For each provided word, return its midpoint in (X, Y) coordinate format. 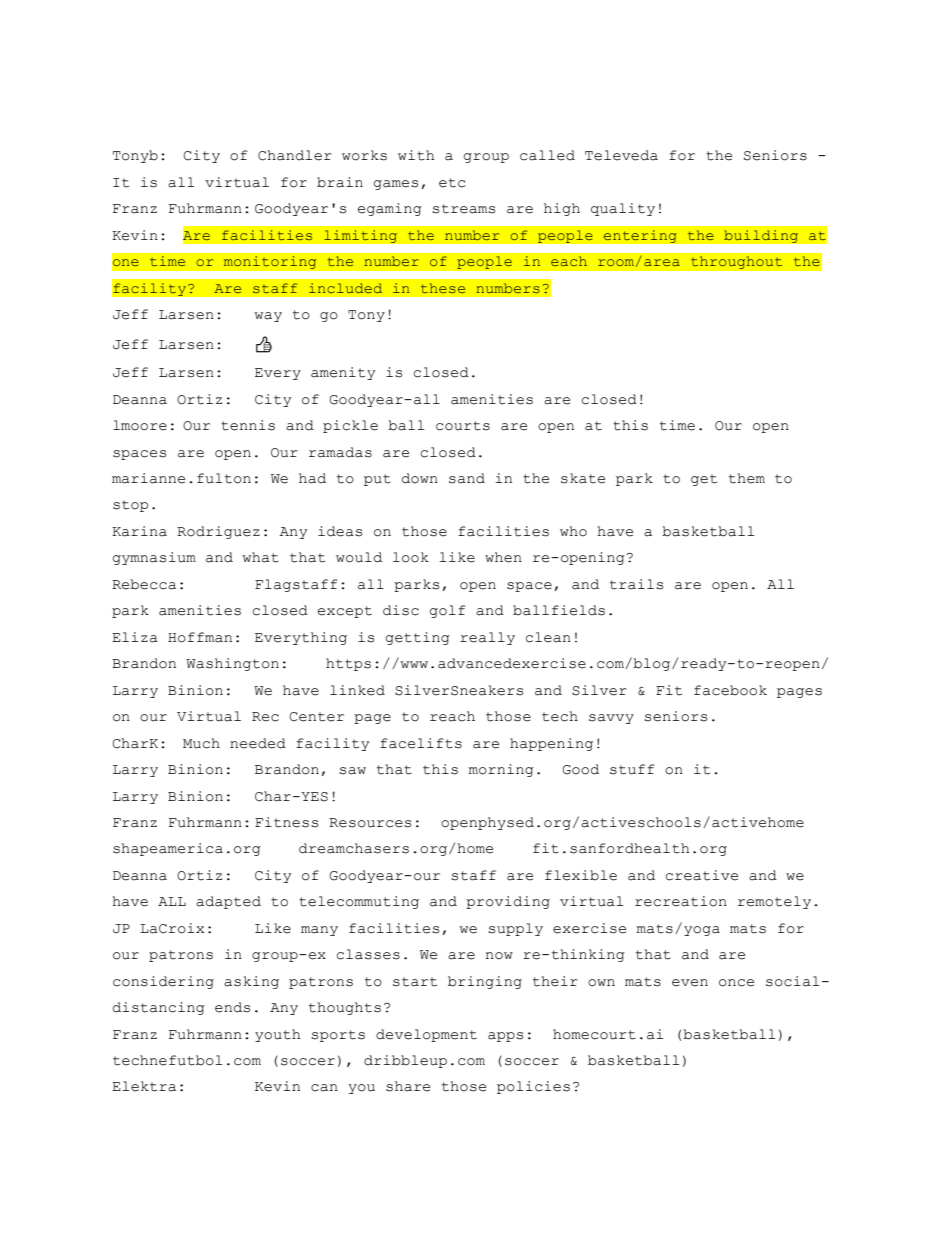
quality (623, 209)
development (426, 1035)
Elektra (144, 1086)
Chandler (295, 155)
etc (452, 183)
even (690, 983)
